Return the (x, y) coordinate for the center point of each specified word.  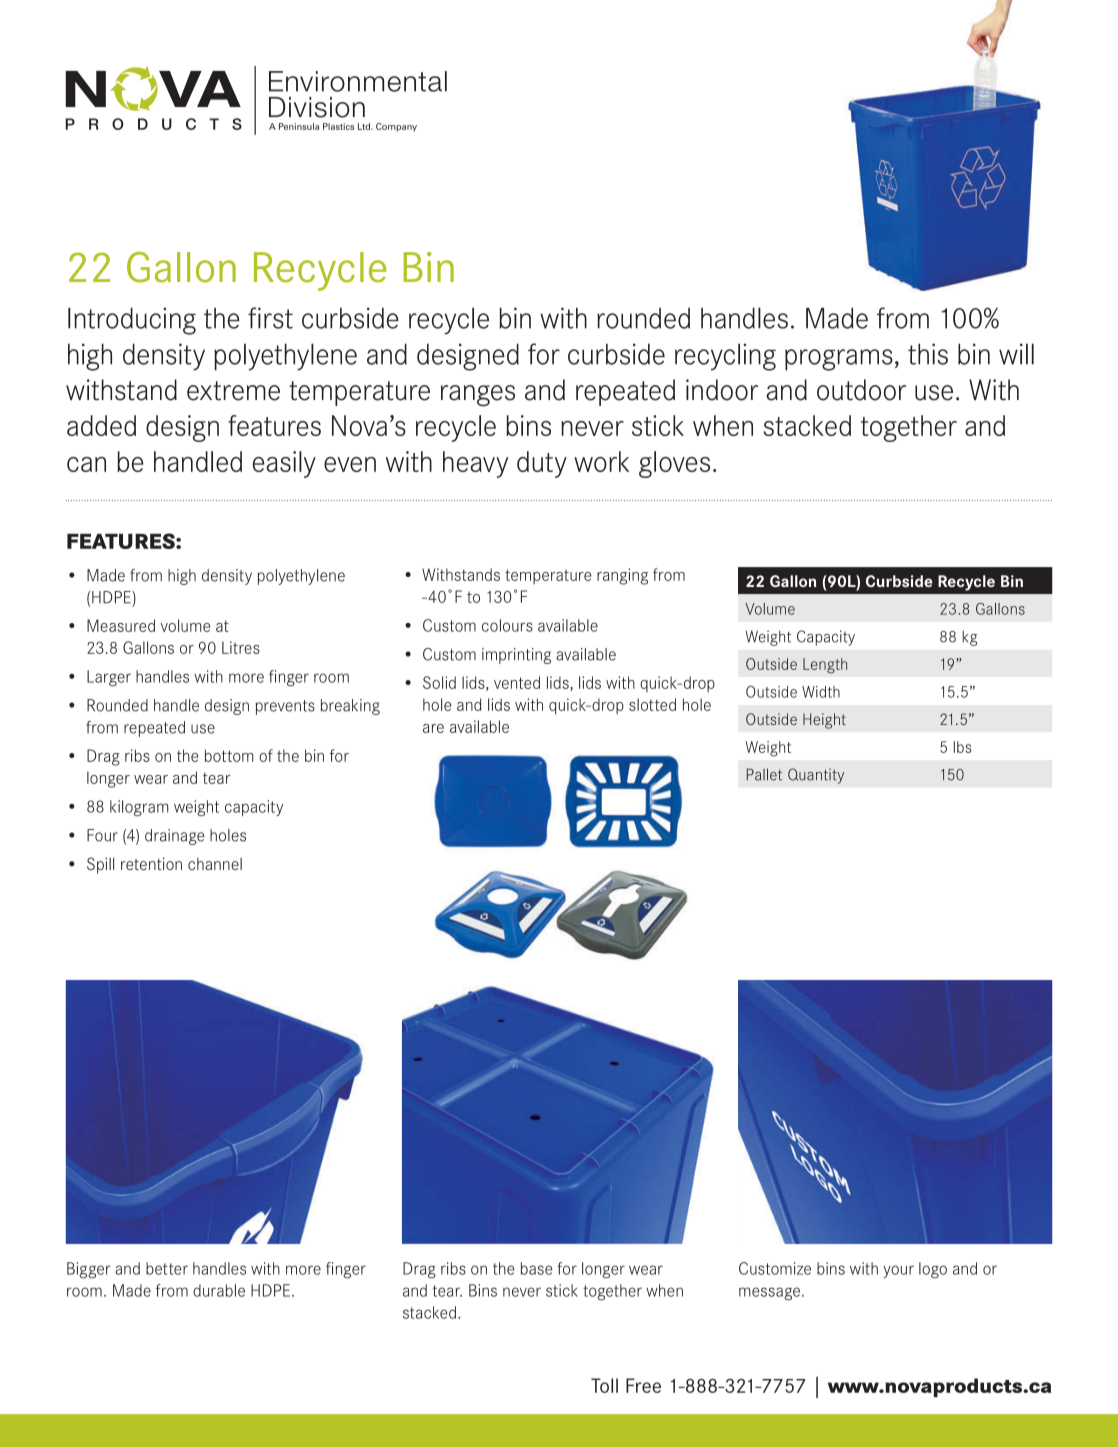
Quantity (816, 776)
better (167, 1268)
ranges (478, 396)
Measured (121, 625)
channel (215, 864)
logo (933, 1270)
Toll (604, 1385)
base (537, 1268)
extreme (233, 391)
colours (507, 625)
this (928, 354)
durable (219, 1290)
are (433, 728)
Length (825, 666)
